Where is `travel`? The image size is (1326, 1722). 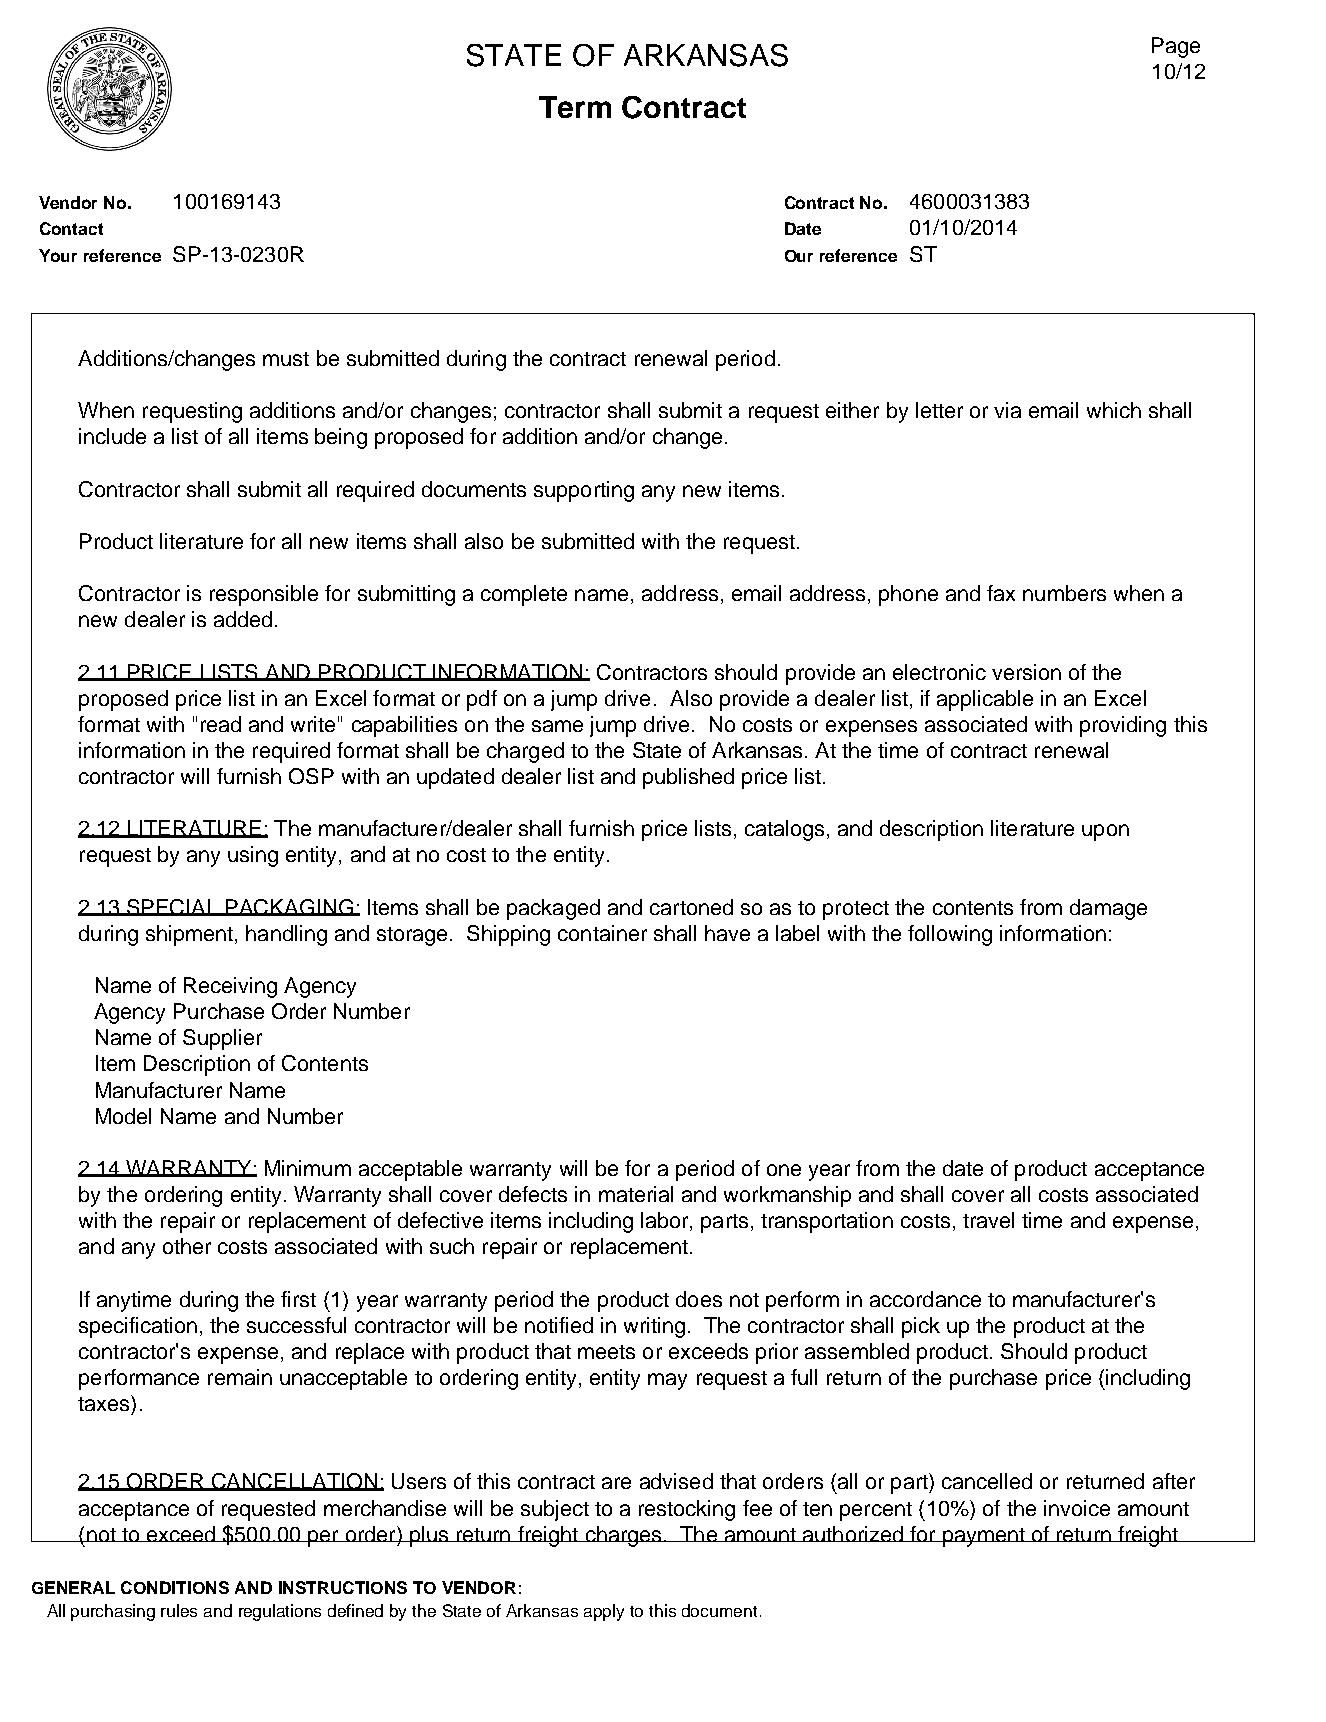
travel is located at coordinates (988, 1220).
